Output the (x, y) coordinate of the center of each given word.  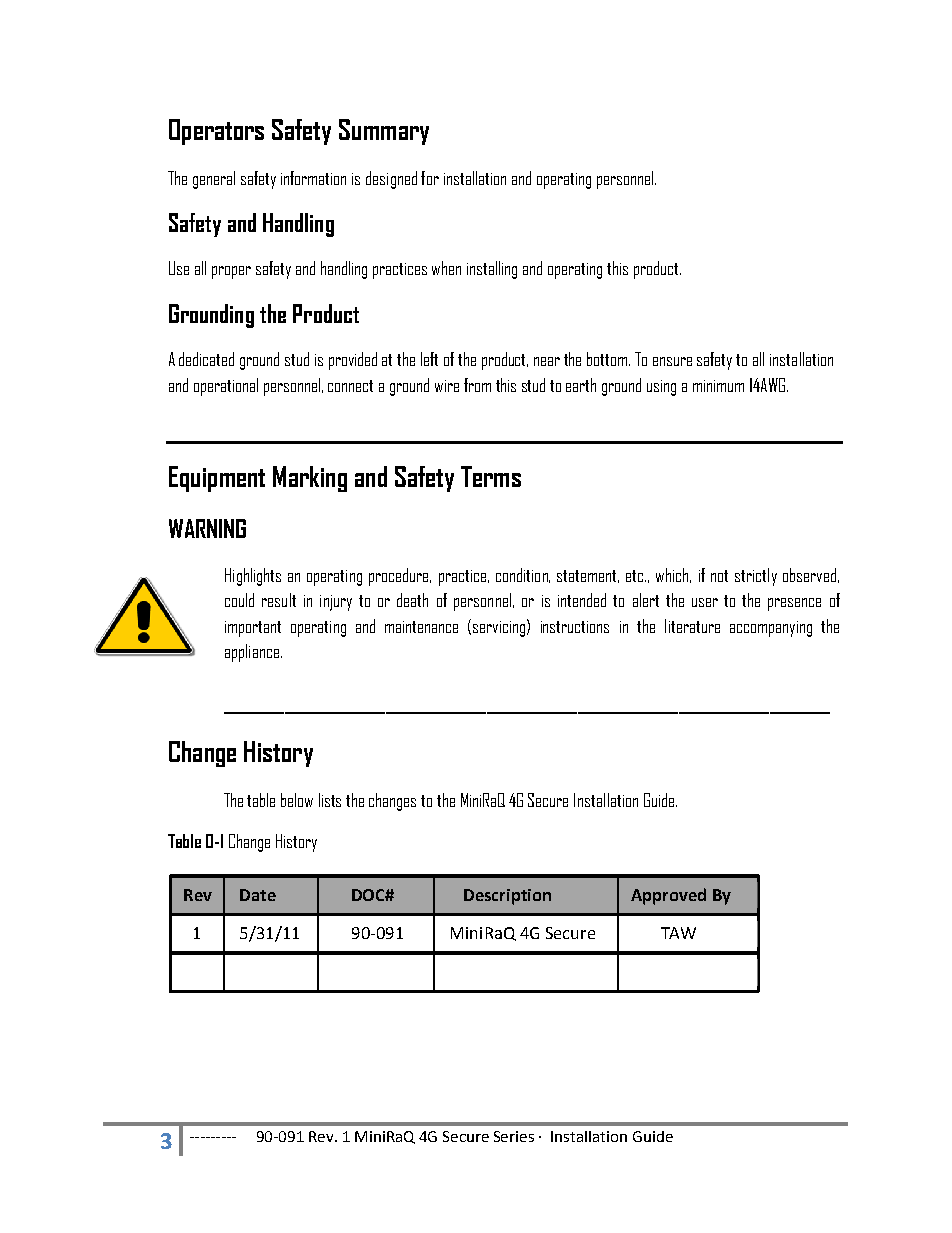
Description (507, 897)
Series (514, 1136)
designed (391, 180)
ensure (672, 361)
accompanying (771, 629)
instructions (575, 627)
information (313, 178)
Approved (668, 896)
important (253, 629)
